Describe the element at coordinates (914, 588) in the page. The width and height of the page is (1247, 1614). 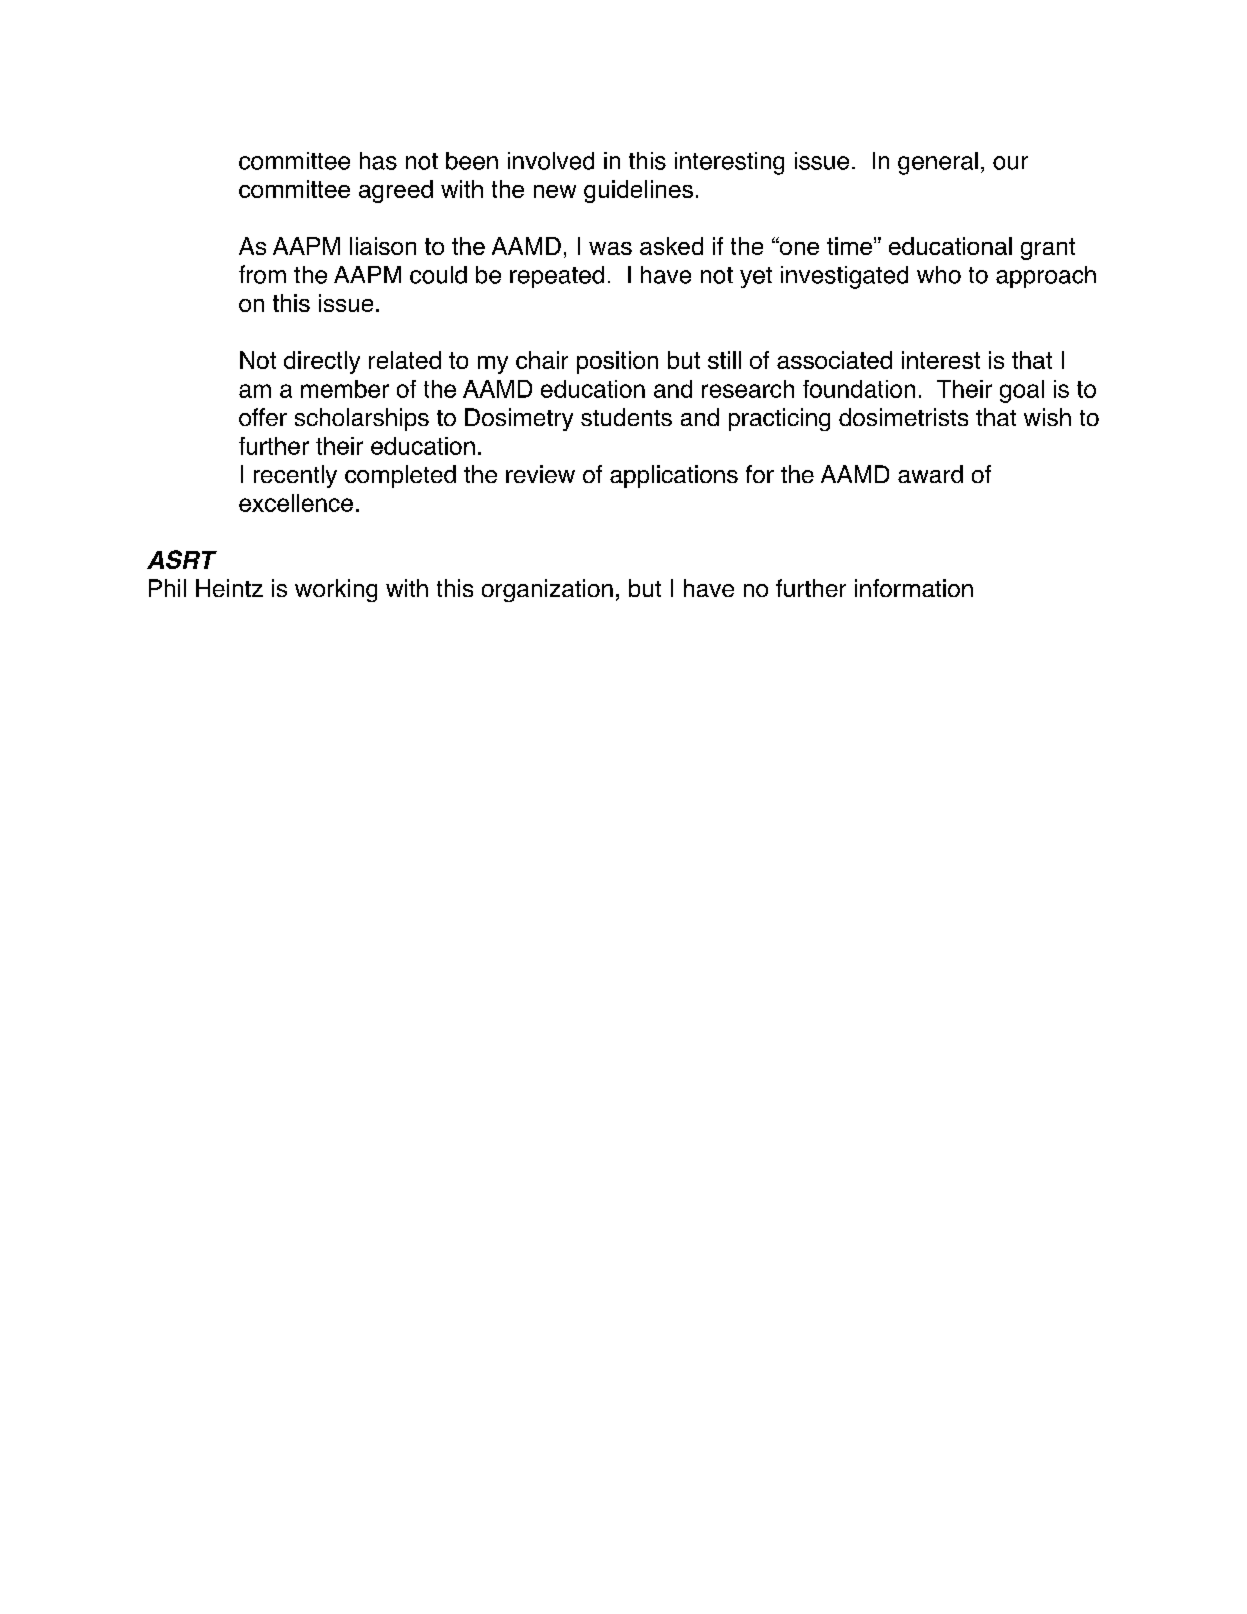
I see `information` at that location.
